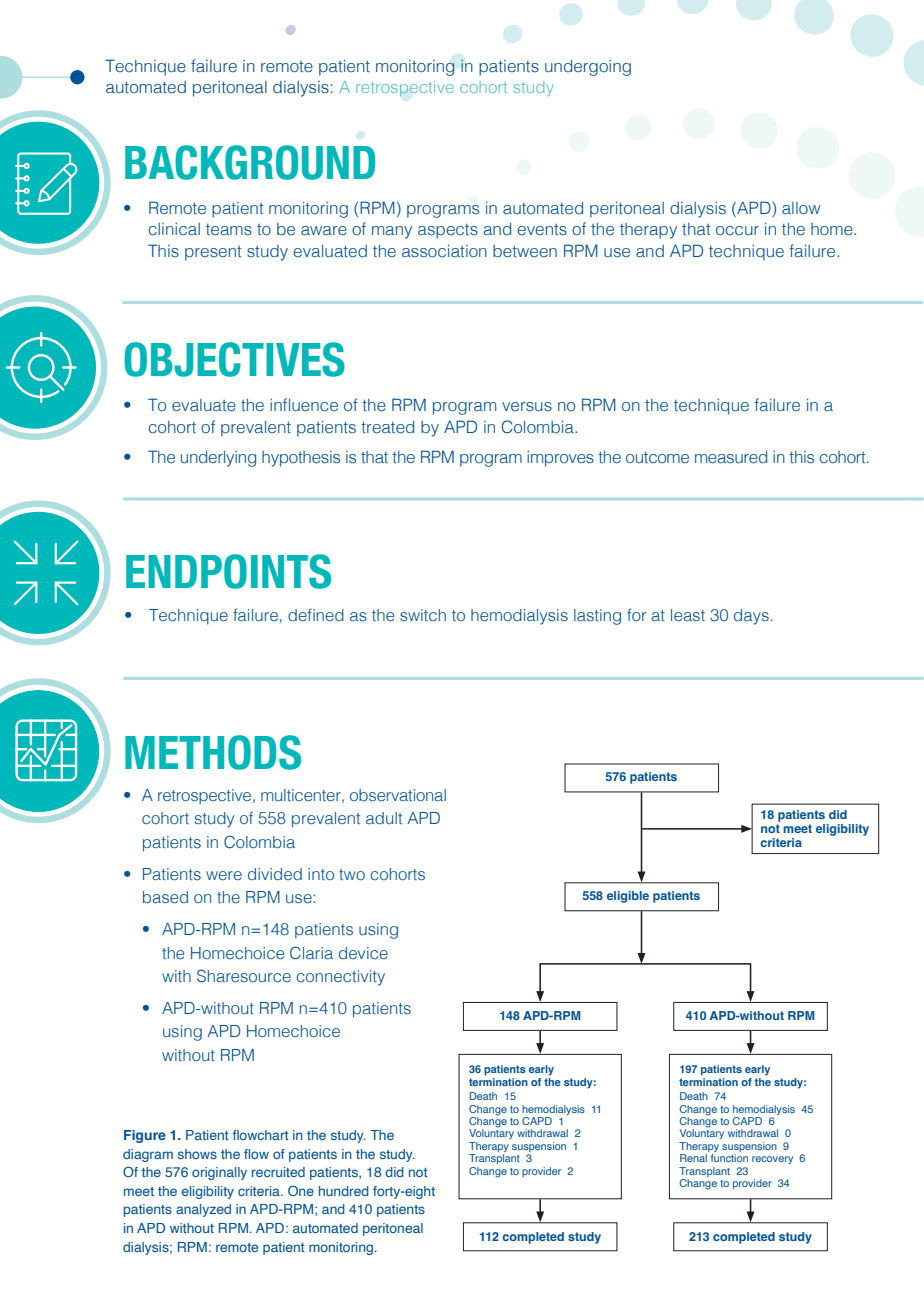 This screenshot has height=1308, width=924. Describe the element at coordinates (344, 1191) in the screenshot. I see `hundred` at that location.
